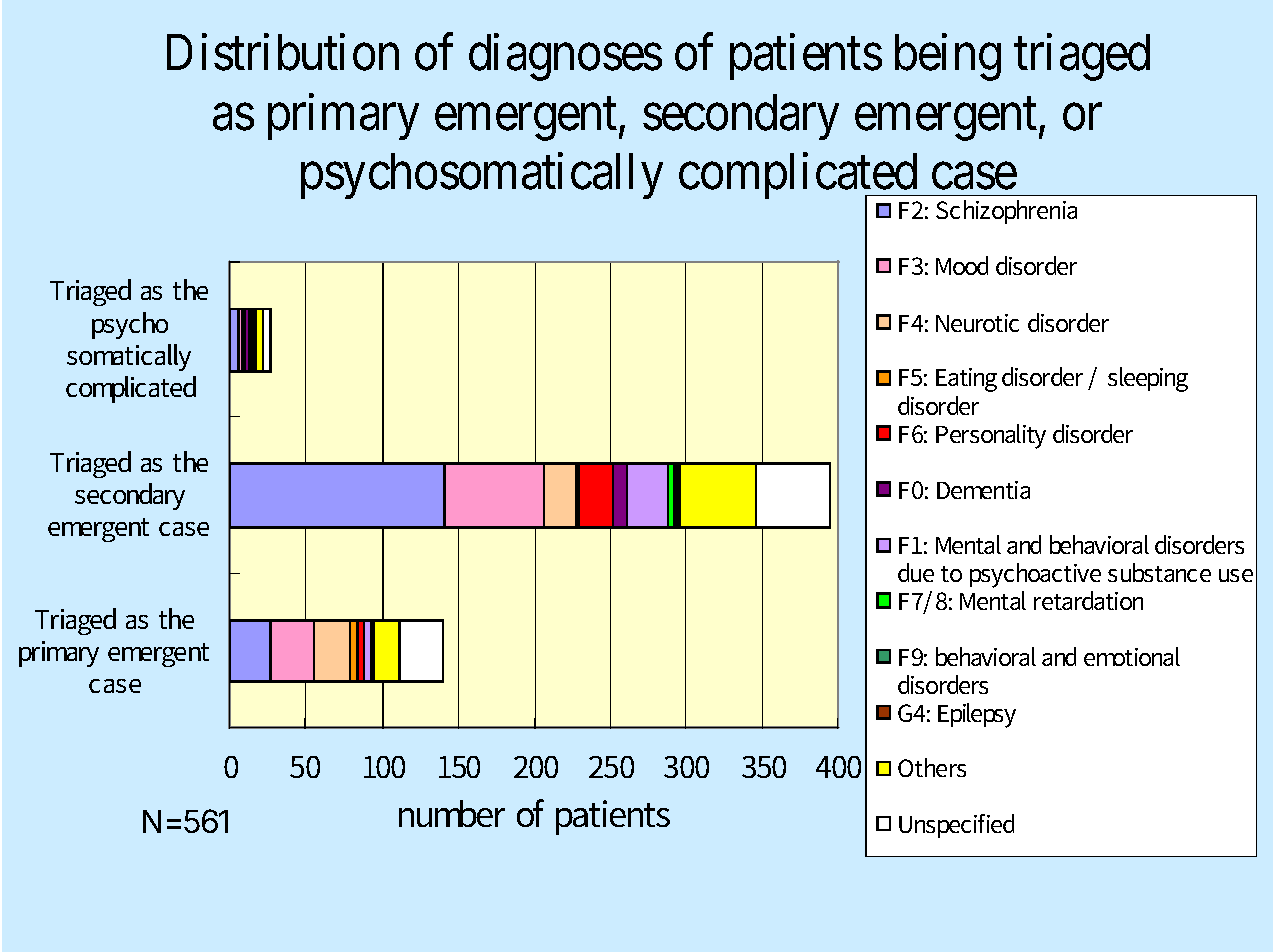 Image resolution: width=1273 pixels, height=952 pixels. What do you see at coordinates (983, 490) in the screenshot?
I see `Dementia` at bounding box center [983, 490].
